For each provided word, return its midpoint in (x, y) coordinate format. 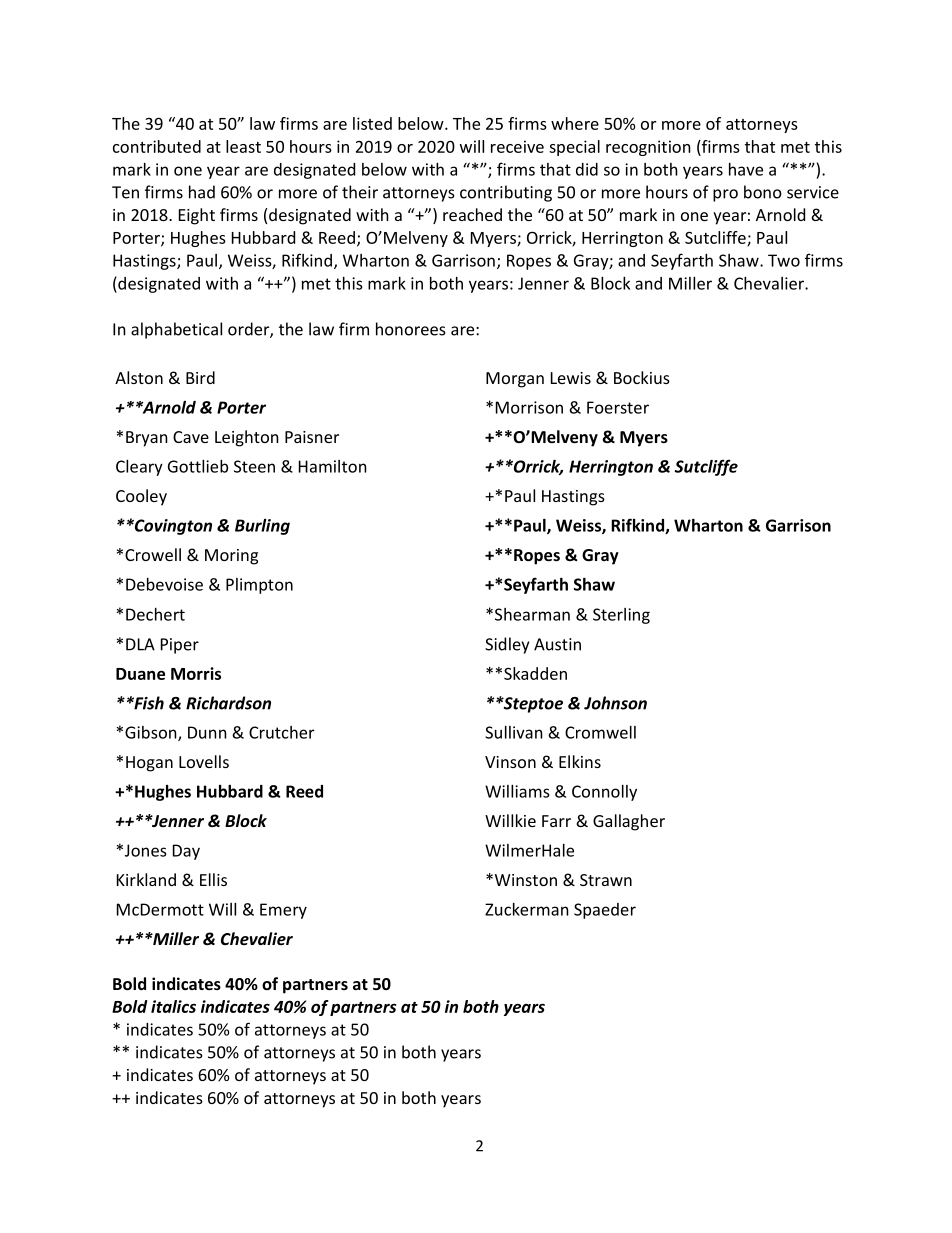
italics (173, 1006)
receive (517, 146)
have (746, 169)
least (243, 146)
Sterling (621, 616)
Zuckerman (527, 909)
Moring (231, 557)
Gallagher (629, 822)
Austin (557, 644)
